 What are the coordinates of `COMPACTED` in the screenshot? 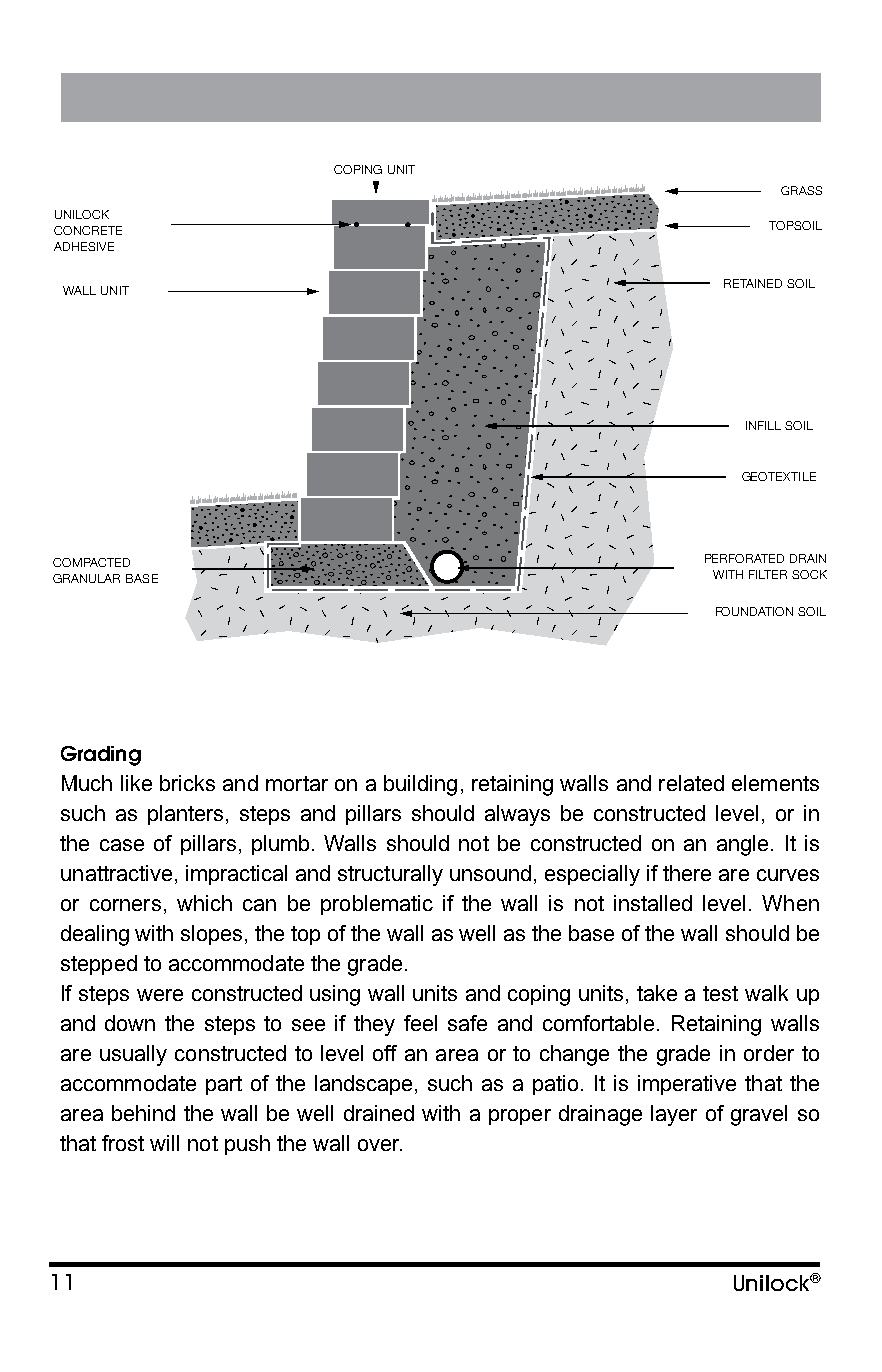 It's located at (91, 562).
